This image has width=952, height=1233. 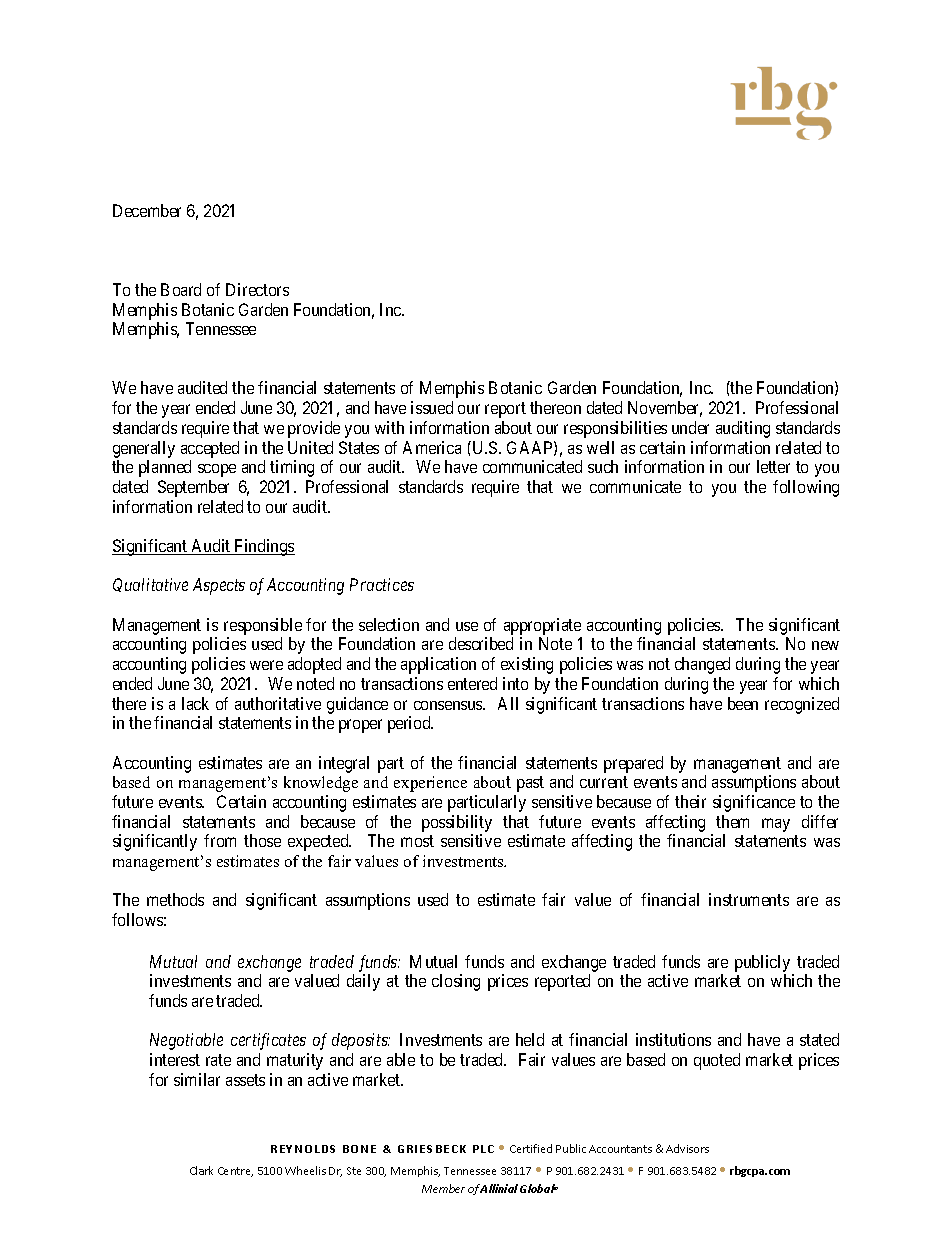 What do you see at coordinates (687, 1148) in the image?
I see `Advisors` at bounding box center [687, 1148].
